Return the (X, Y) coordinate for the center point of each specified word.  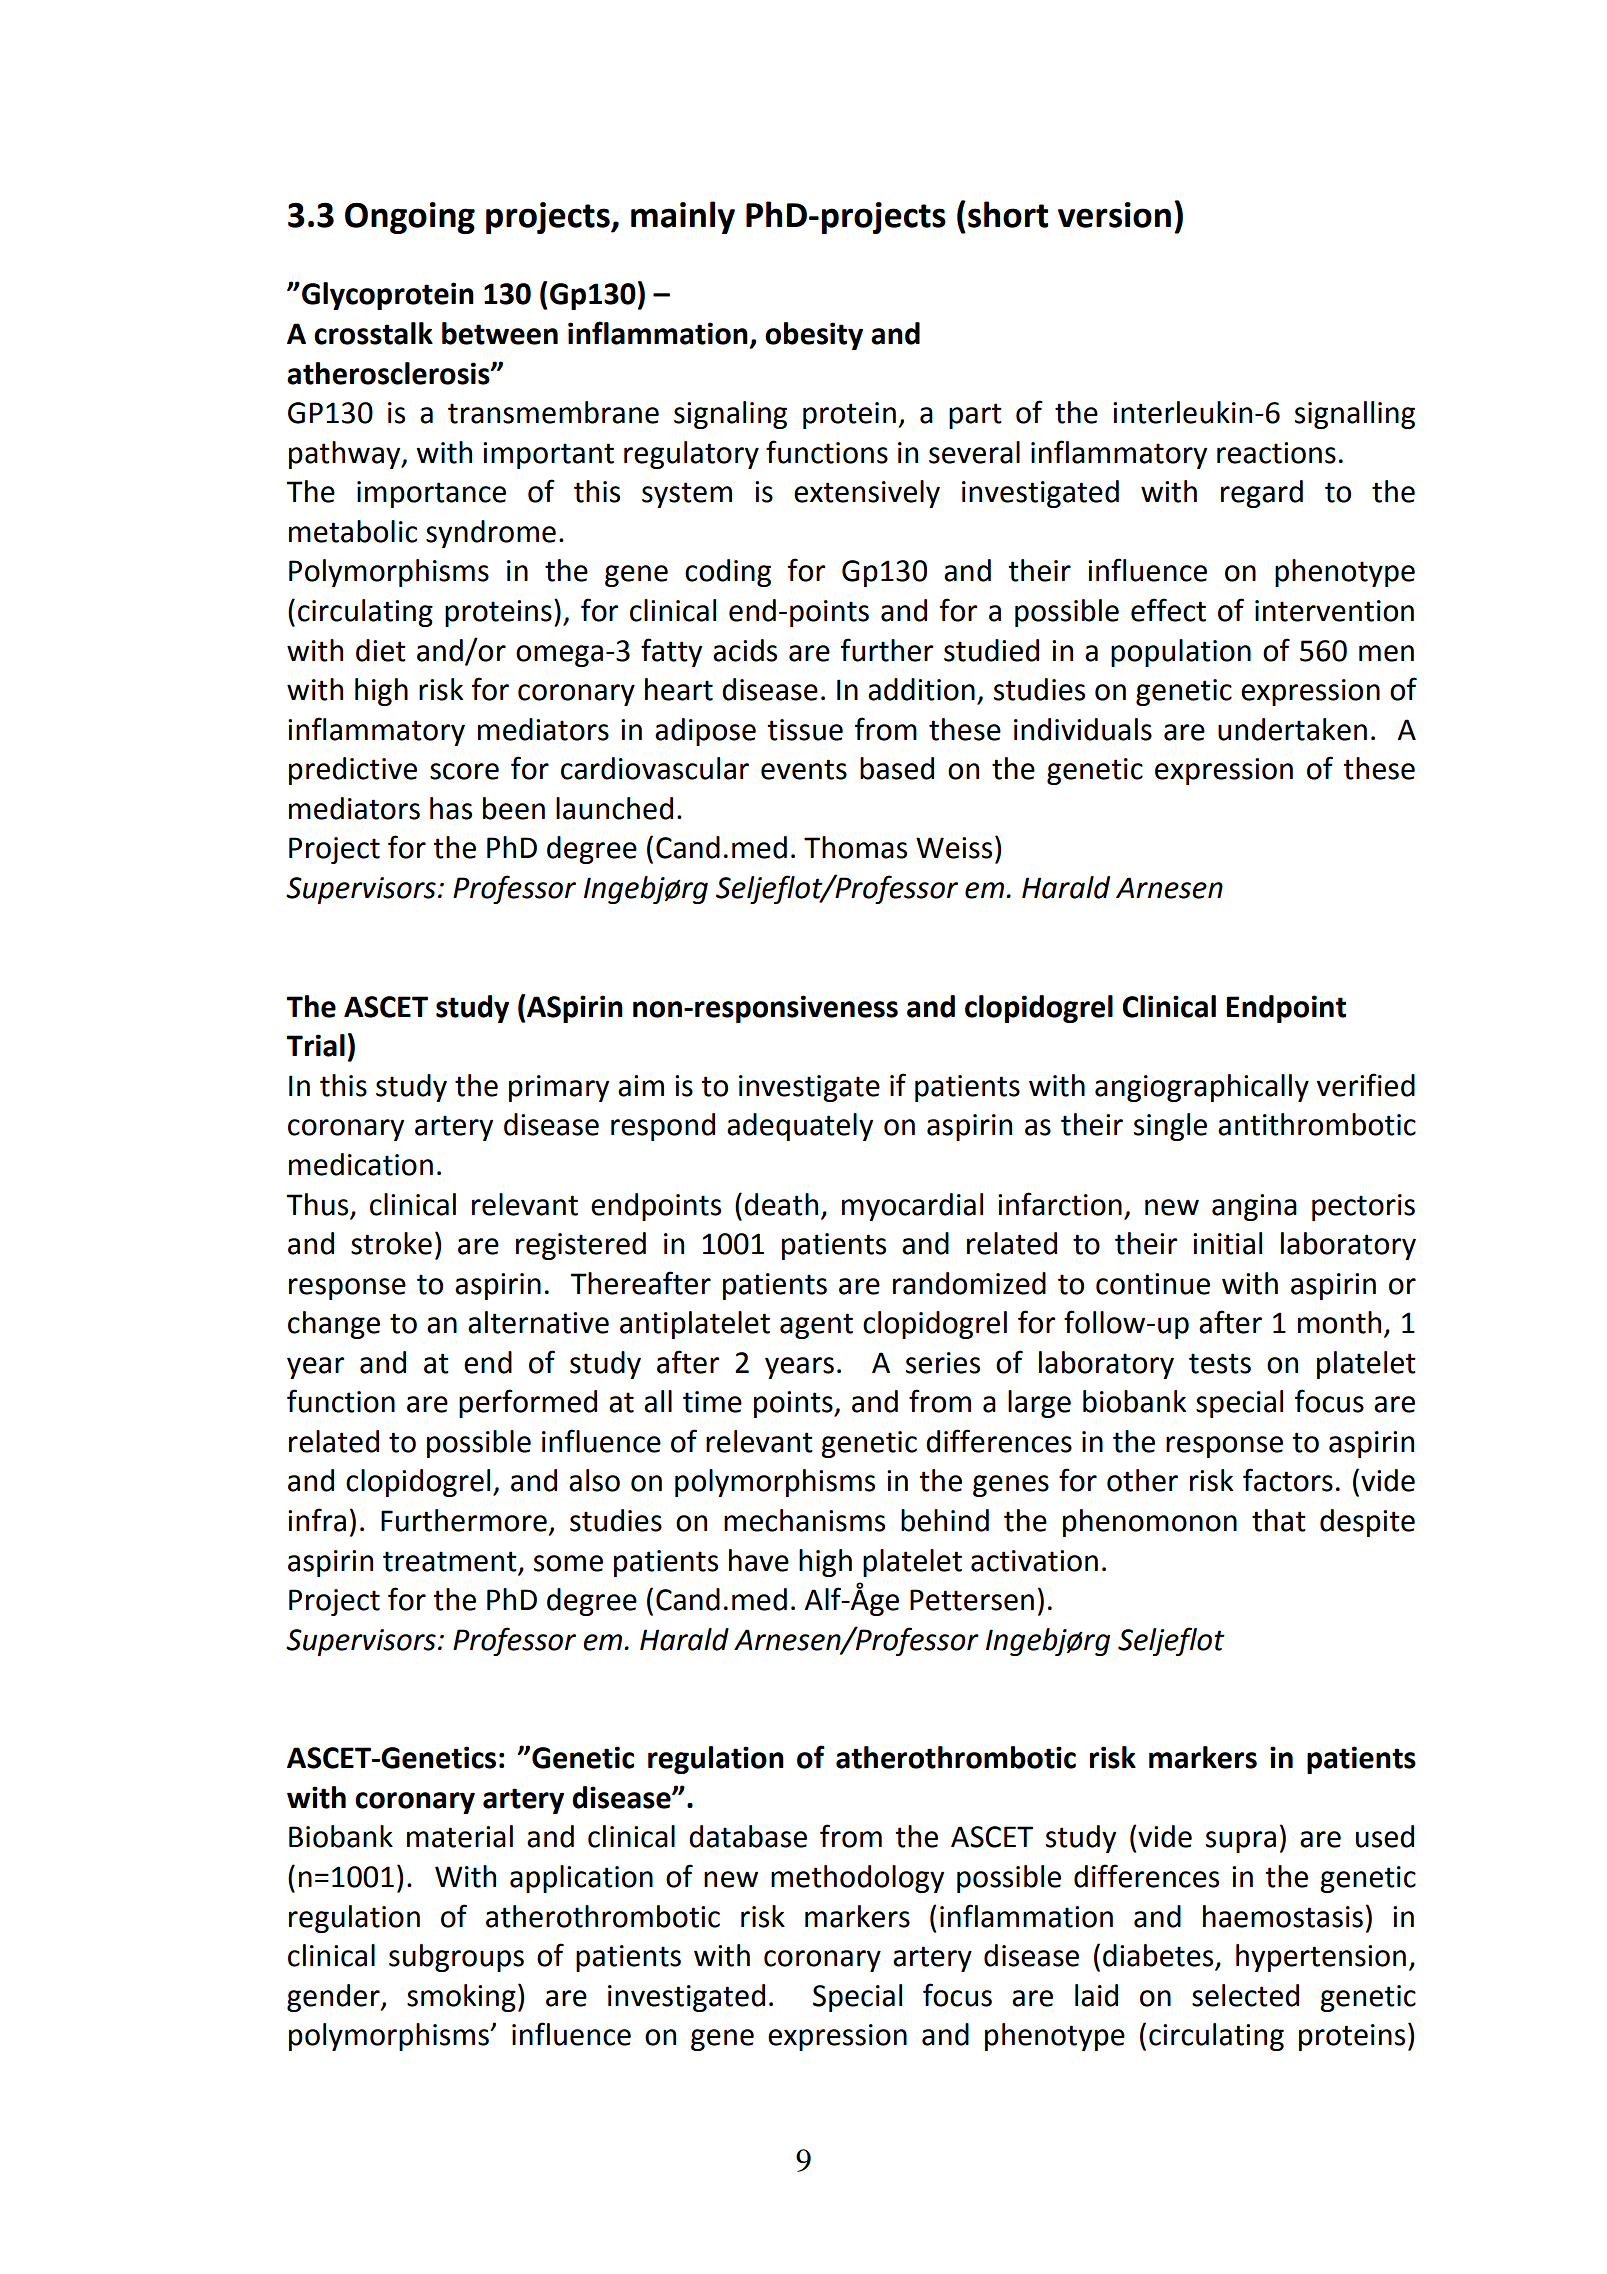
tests (1220, 1363)
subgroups (456, 1958)
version (1114, 215)
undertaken (1292, 729)
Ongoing (410, 218)
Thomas (855, 847)
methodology (857, 1879)
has (451, 808)
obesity (814, 336)
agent (816, 1326)
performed (528, 1403)
